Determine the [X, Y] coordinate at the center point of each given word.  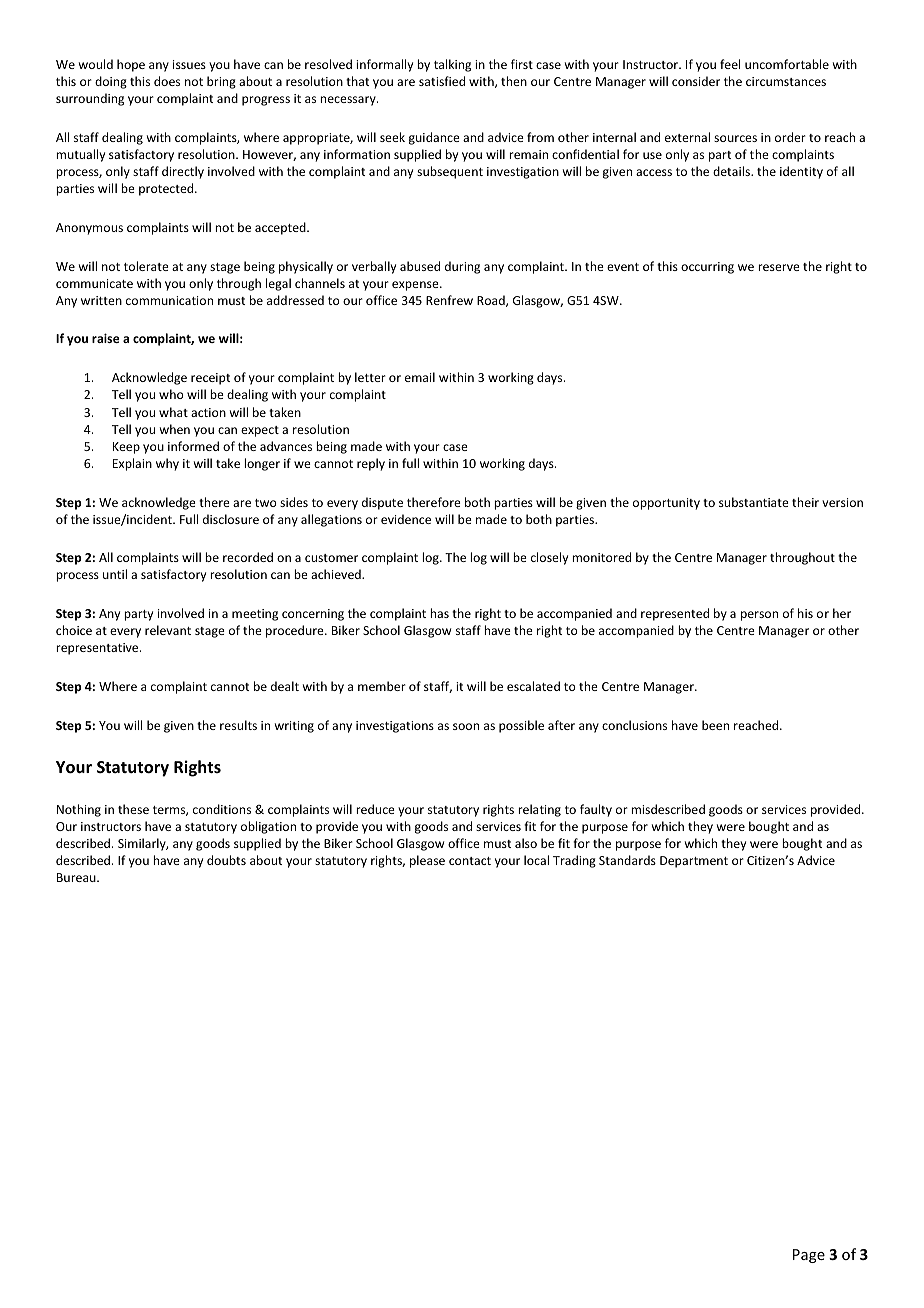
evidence [406, 519]
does [167, 81]
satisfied [442, 81]
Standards [627, 860]
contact [470, 861]
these [133, 809]
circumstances [786, 81]
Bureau [77, 877]
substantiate [754, 502]
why [167, 464]
